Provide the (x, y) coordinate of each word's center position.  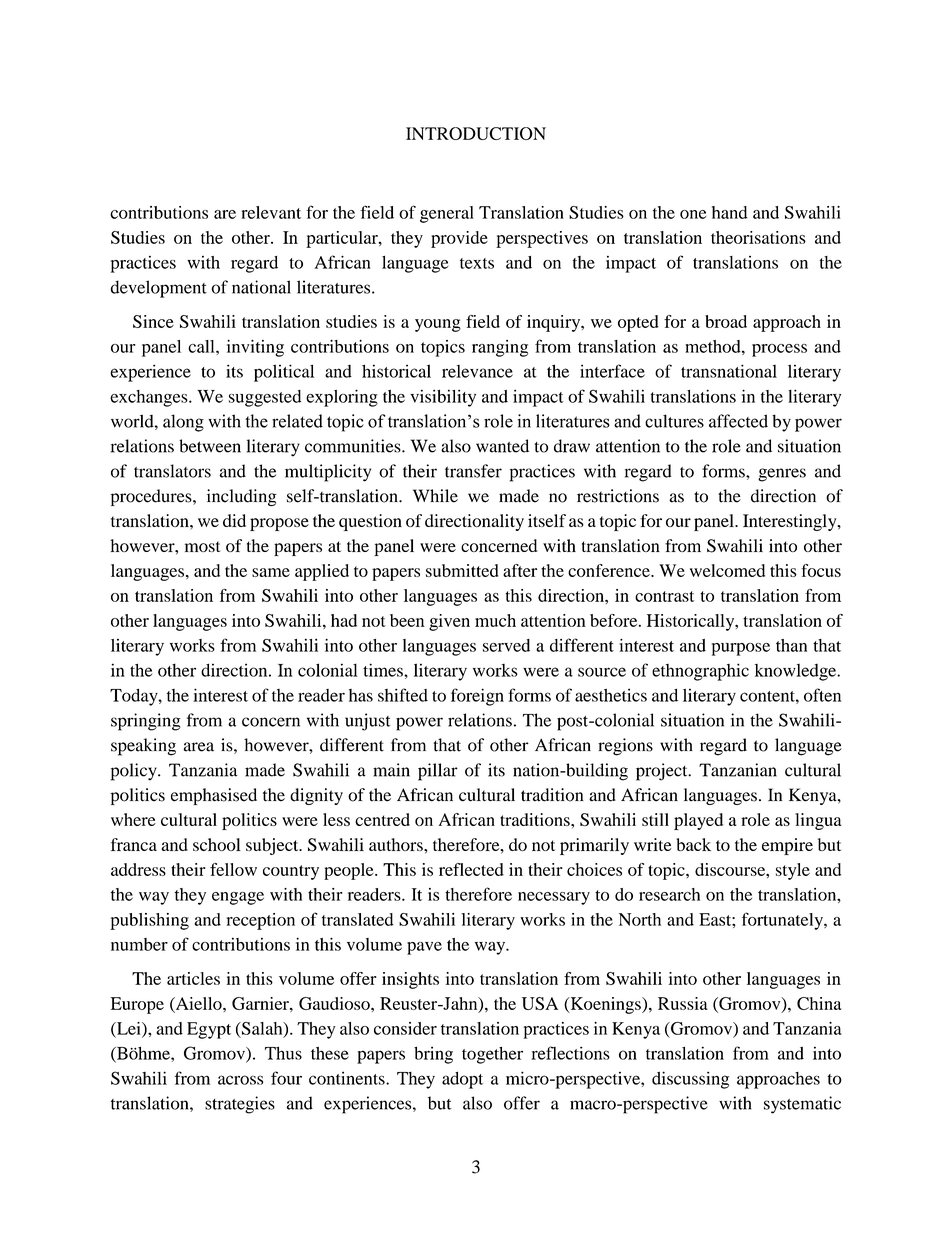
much (495, 620)
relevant (271, 212)
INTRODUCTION (476, 133)
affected (738, 421)
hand (730, 212)
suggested (265, 398)
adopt (462, 1080)
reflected (471, 869)
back (693, 844)
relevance (477, 371)
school (217, 844)
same (271, 572)
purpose (741, 649)
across (240, 1080)
